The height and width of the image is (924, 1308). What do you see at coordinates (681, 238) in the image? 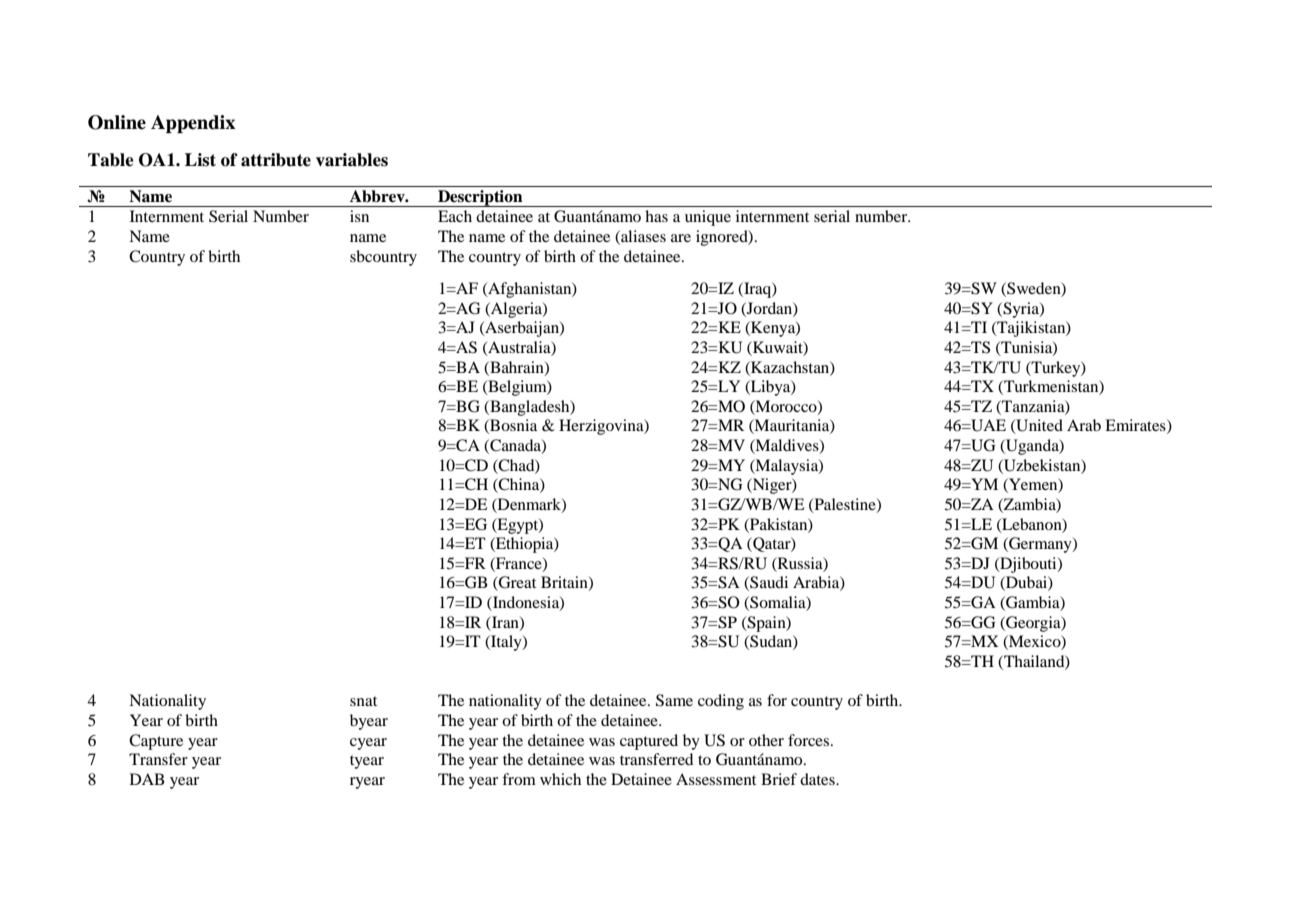
I see `are` at bounding box center [681, 238].
